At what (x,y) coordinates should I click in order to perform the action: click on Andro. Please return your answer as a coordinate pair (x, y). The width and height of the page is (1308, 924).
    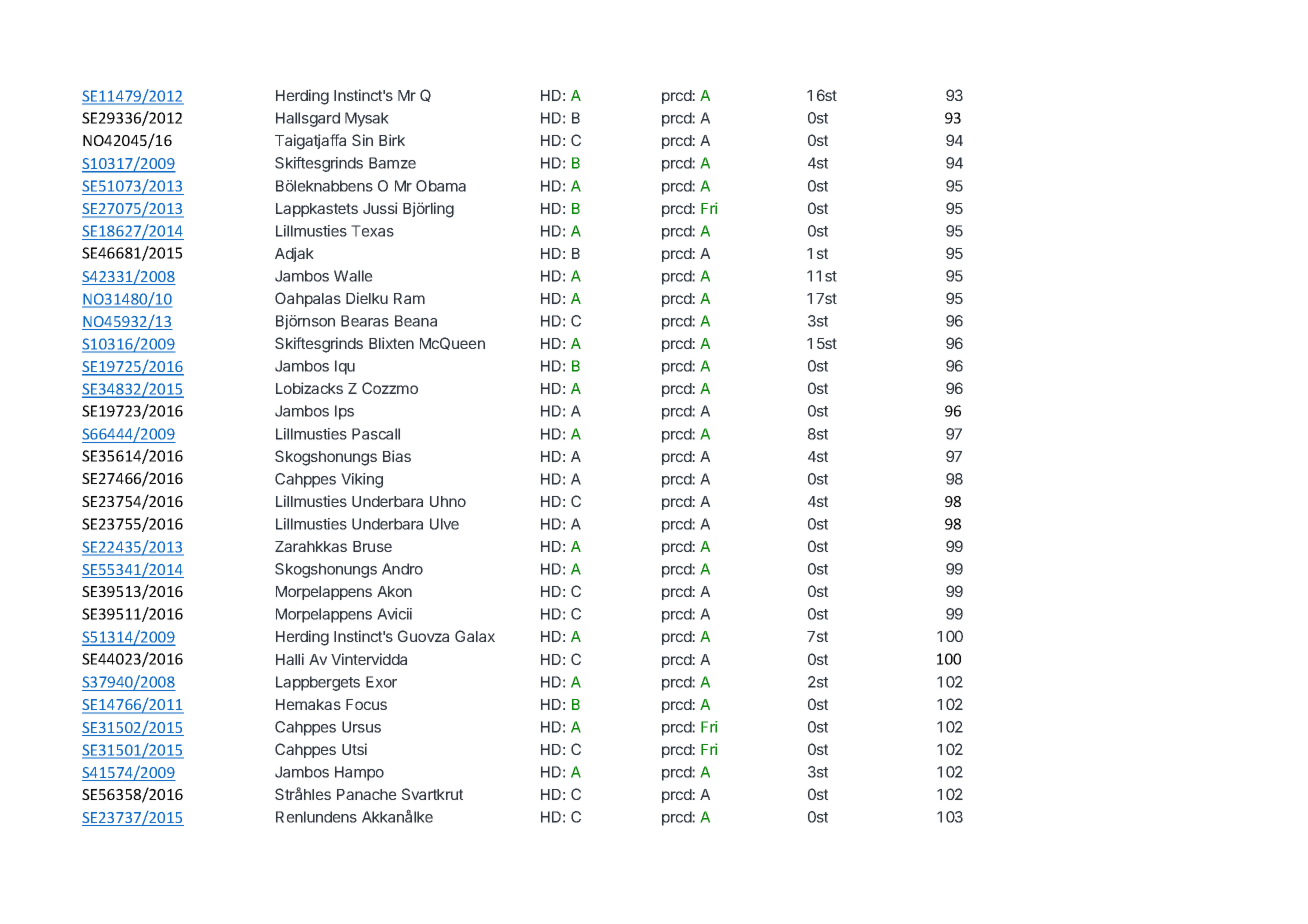
    Looking at the image, I should click on (402, 569).
